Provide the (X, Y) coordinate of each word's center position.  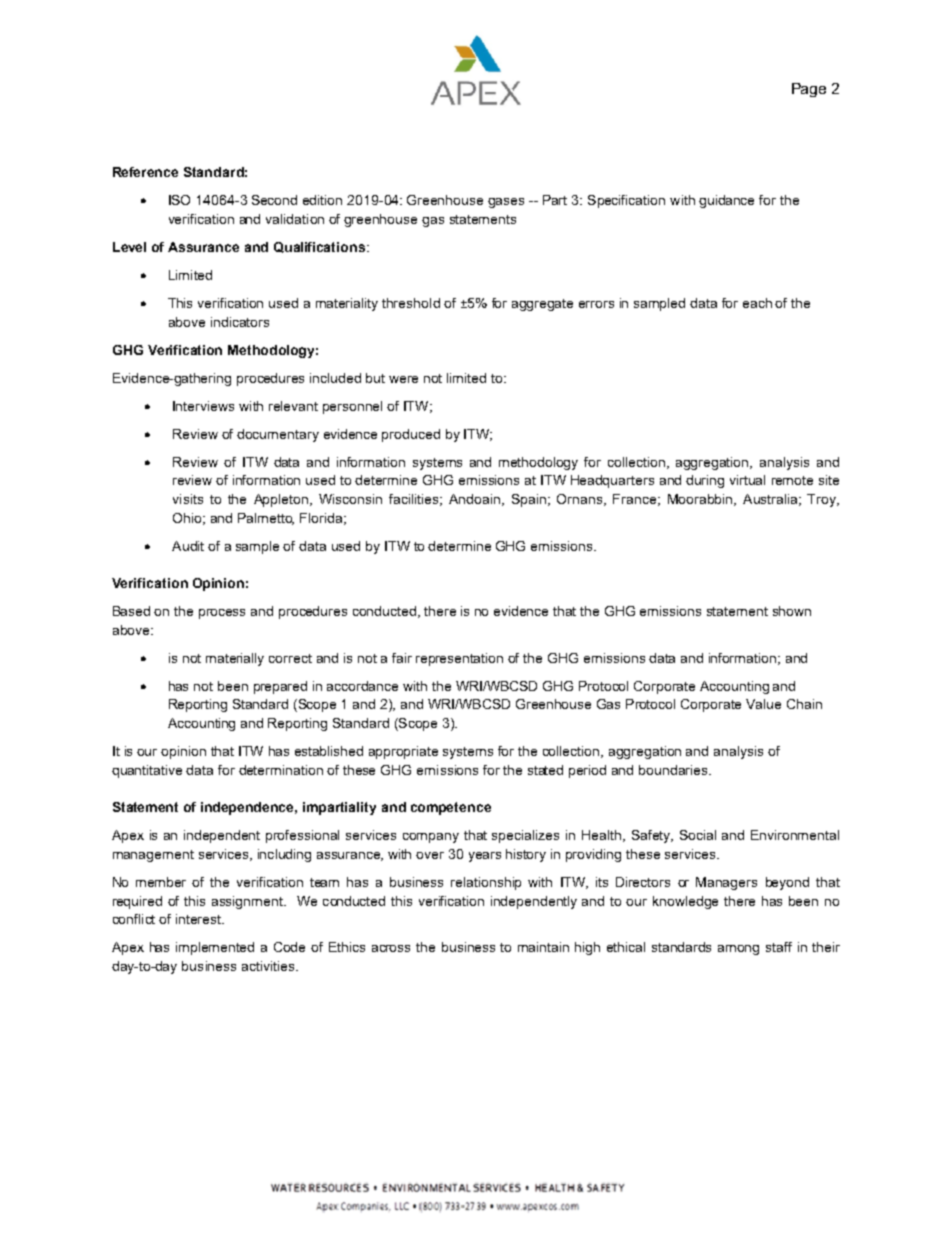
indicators (240, 322)
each (757, 303)
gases (506, 203)
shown (792, 611)
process (222, 614)
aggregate (542, 305)
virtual (747, 480)
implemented (215, 948)
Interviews (203, 406)
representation (459, 659)
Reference (145, 172)
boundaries (674, 770)
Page (809, 90)
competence (451, 808)
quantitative (147, 771)
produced (411, 435)
